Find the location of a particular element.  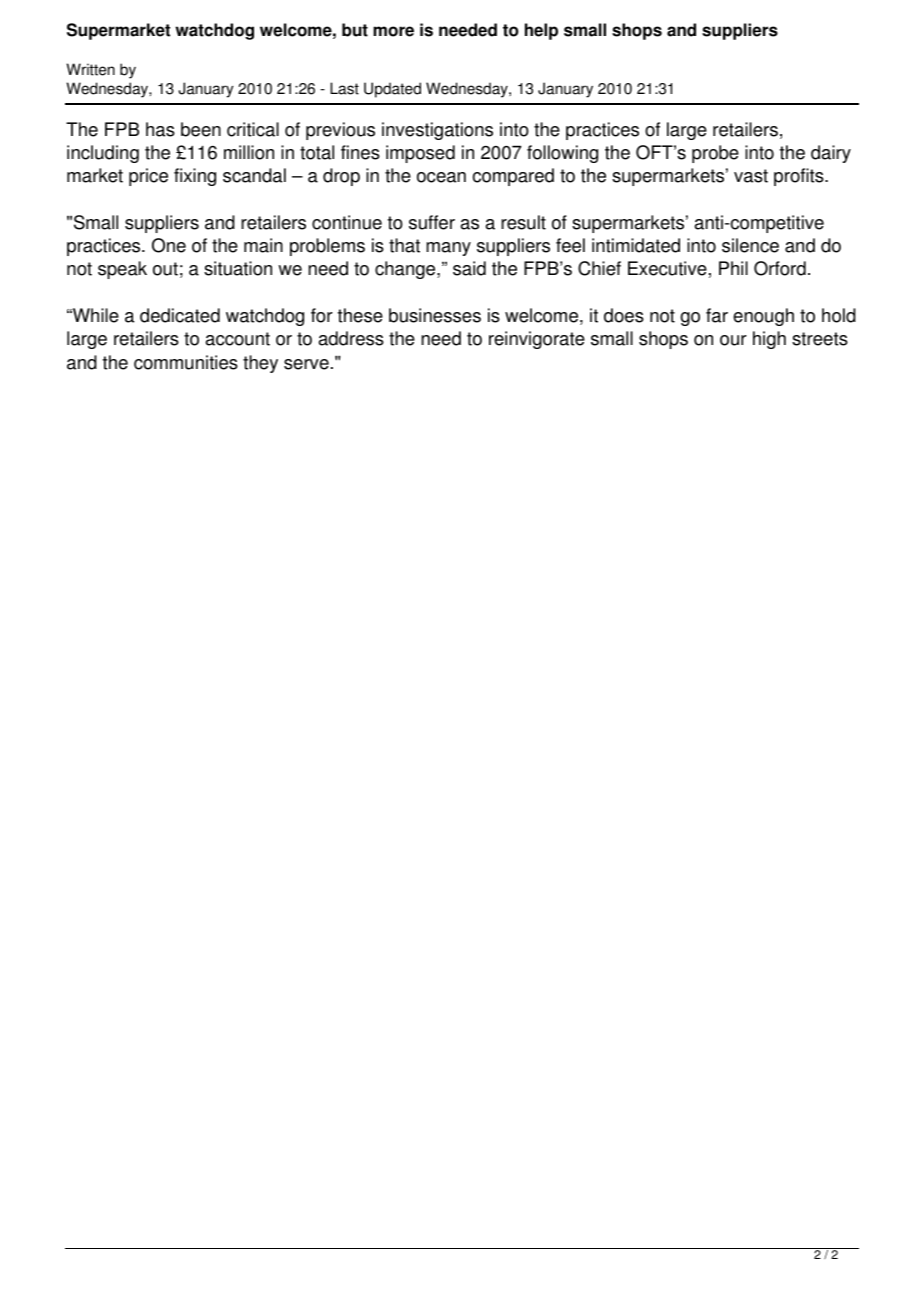

Written is located at coordinates (90, 69).
